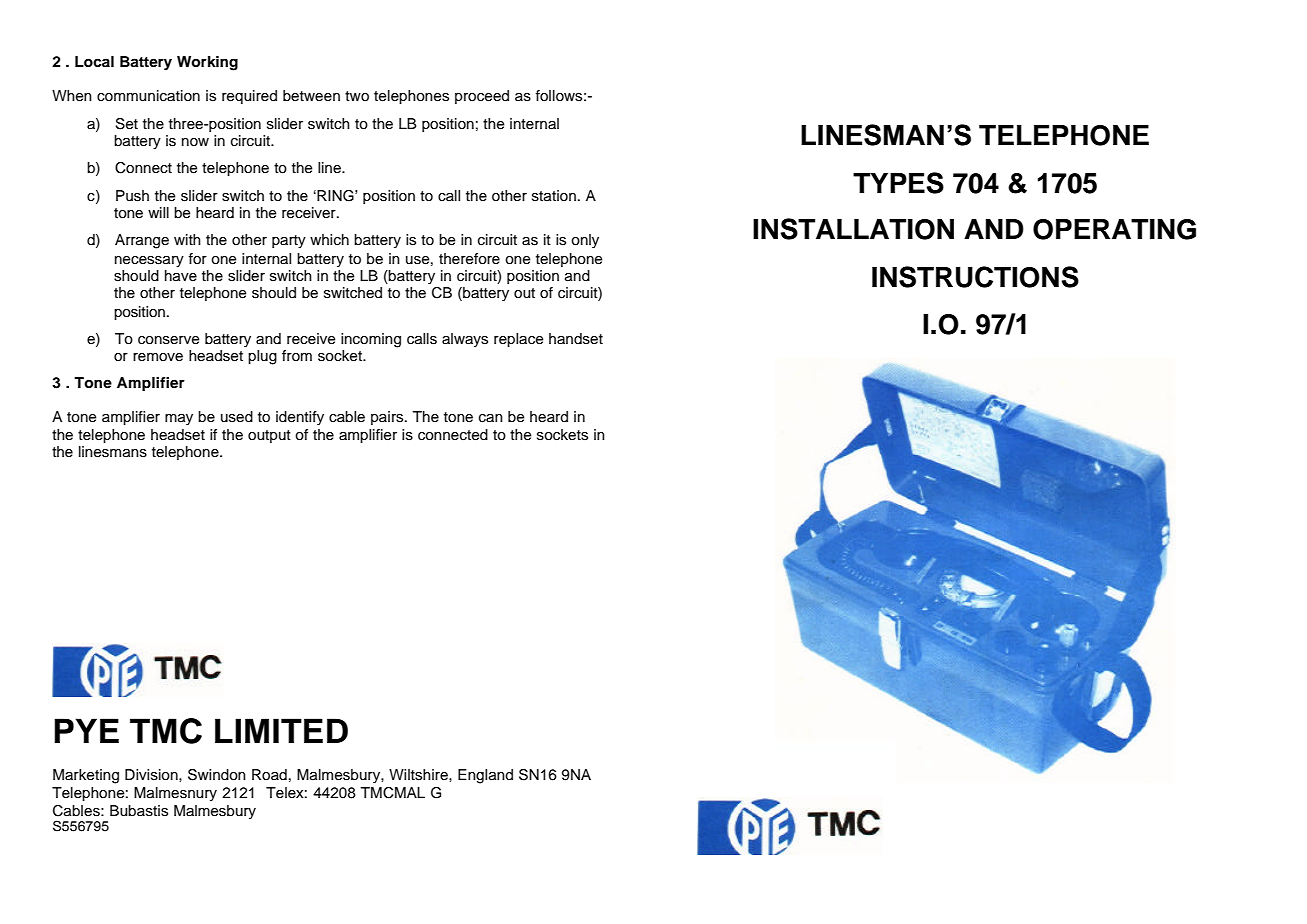  What do you see at coordinates (388, 418) in the image?
I see `pairs` at bounding box center [388, 418].
